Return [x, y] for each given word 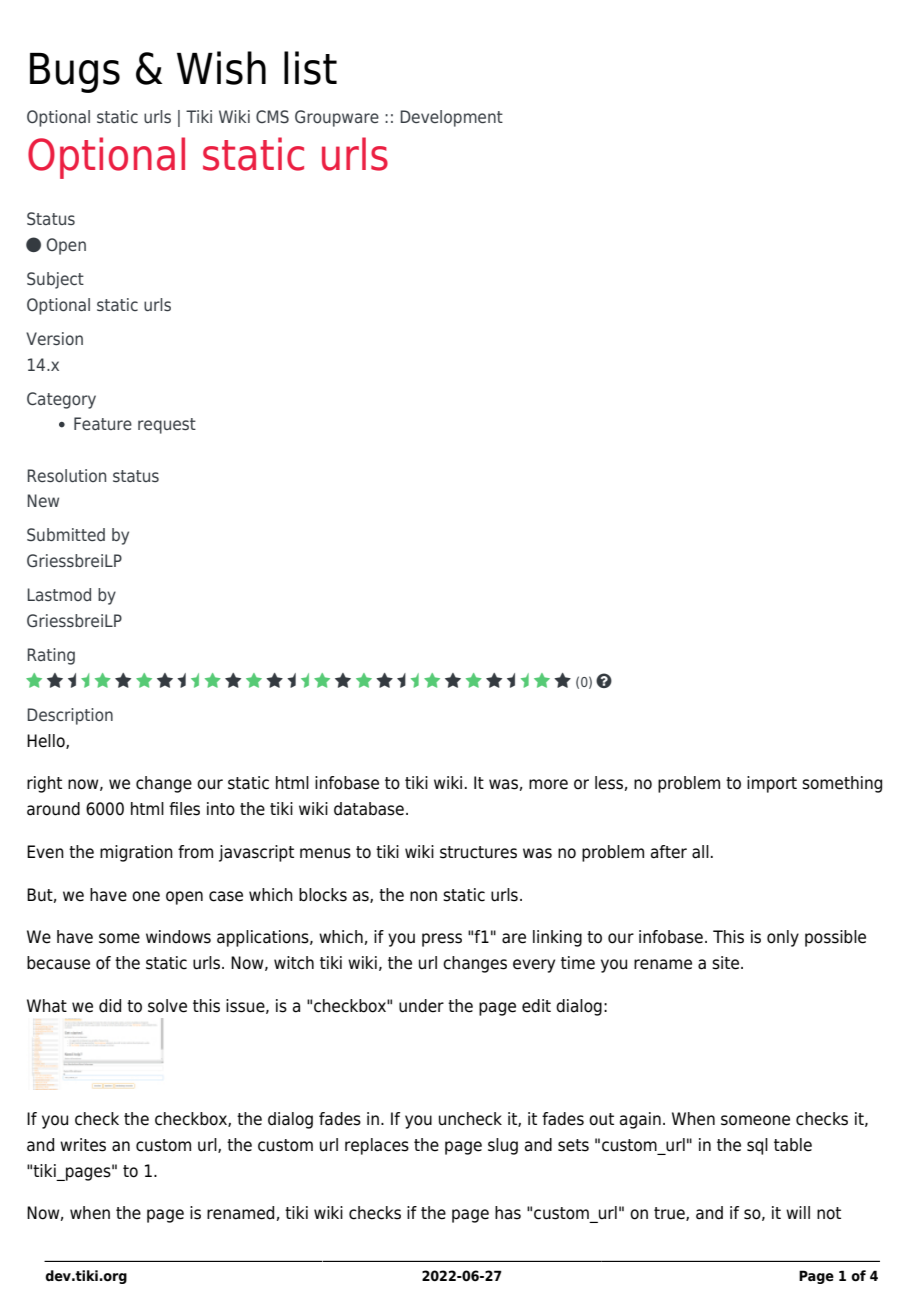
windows [178, 937]
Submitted [66, 534]
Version [54, 338]
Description [70, 716]
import [772, 784]
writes [83, 1145]
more [548, 784]
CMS [272, 116]
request [167, 426]
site [725, 963]
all [700, 852]
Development [451, 118]
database [369, 809]
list [310, 68]
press [442, 940]
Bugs [75, 73]
